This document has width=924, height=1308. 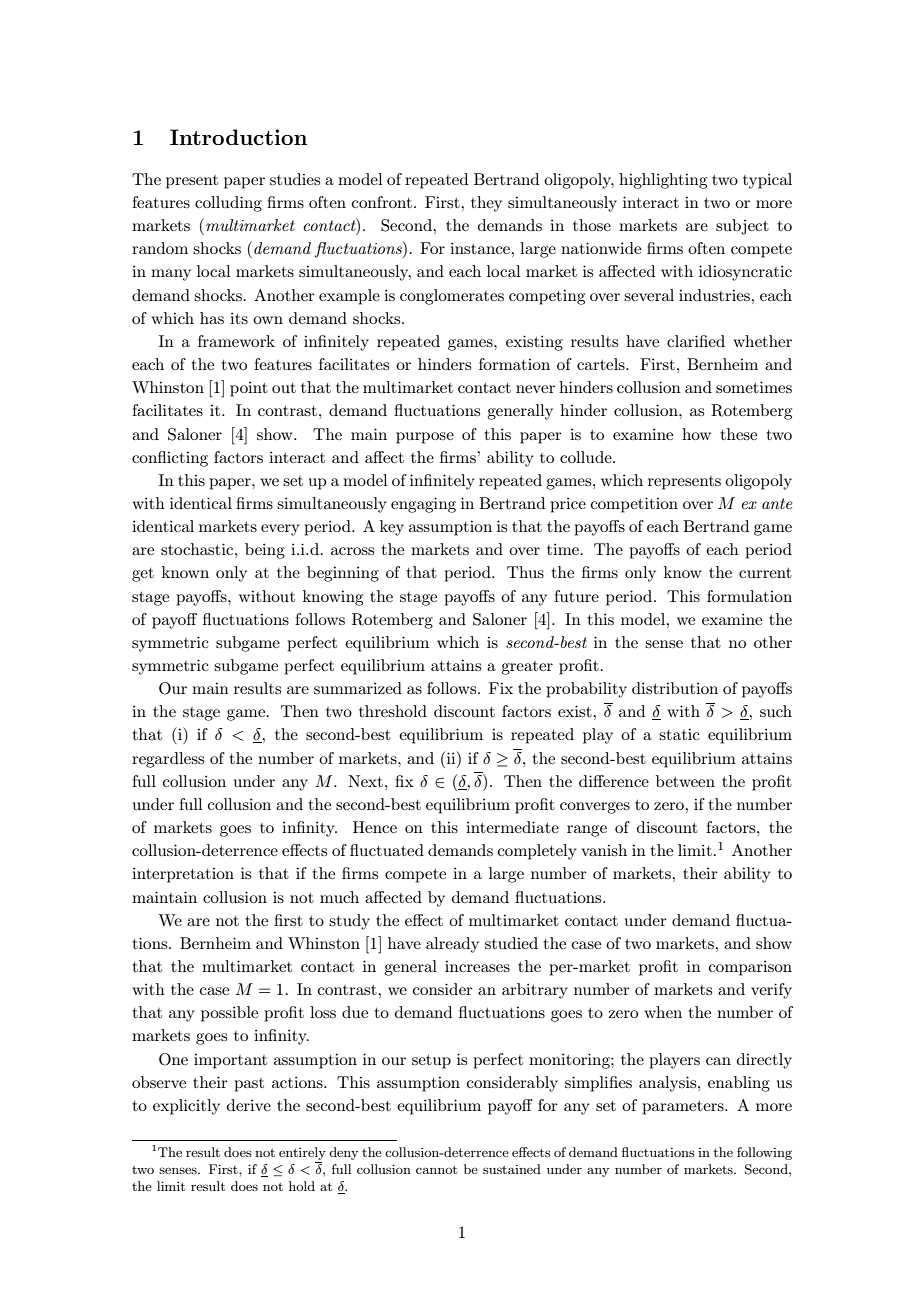 What do you see at coordinates (186, 1107) in the document?
I see `explicitly` at bounding box center [186, 1107].
